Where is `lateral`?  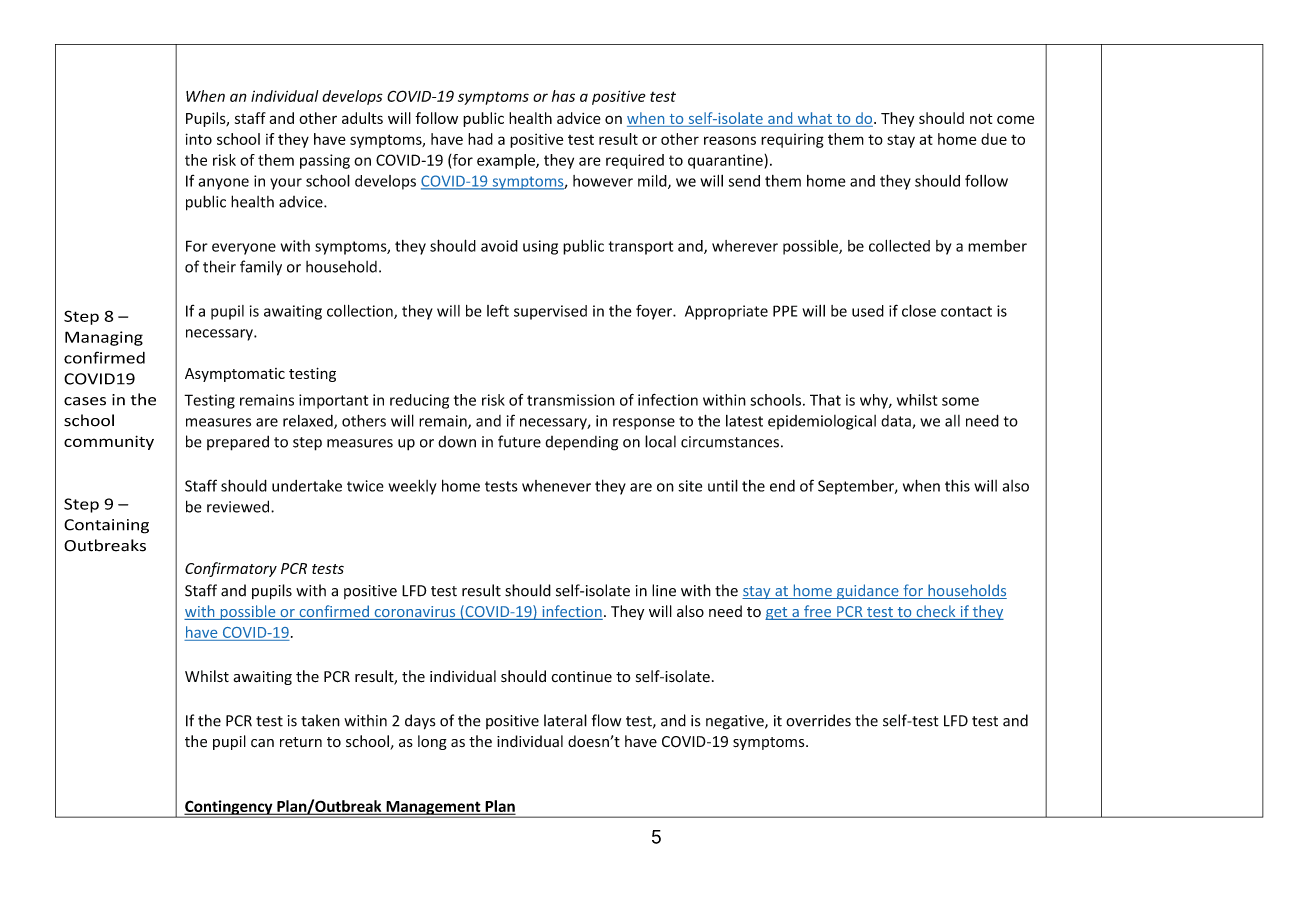
lateral is located at coordinates (565, 720).
